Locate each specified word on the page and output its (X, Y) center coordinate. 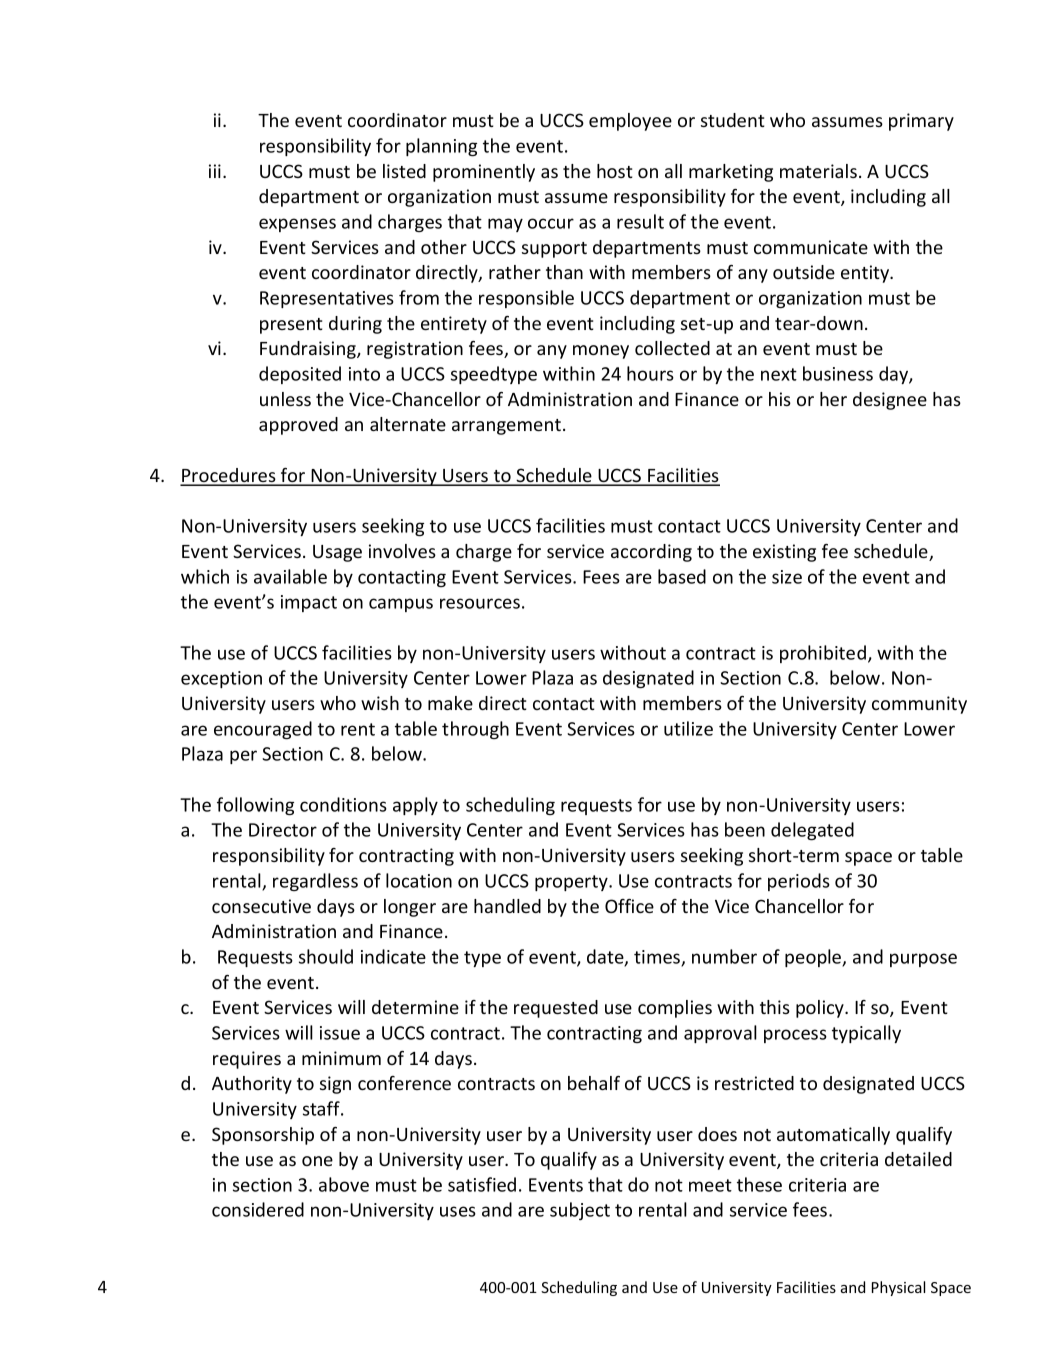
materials (818, 171)
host (615, 171)
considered (258, 1209)
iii (215, 171)
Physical (898, 1288)
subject (580, 1211)
